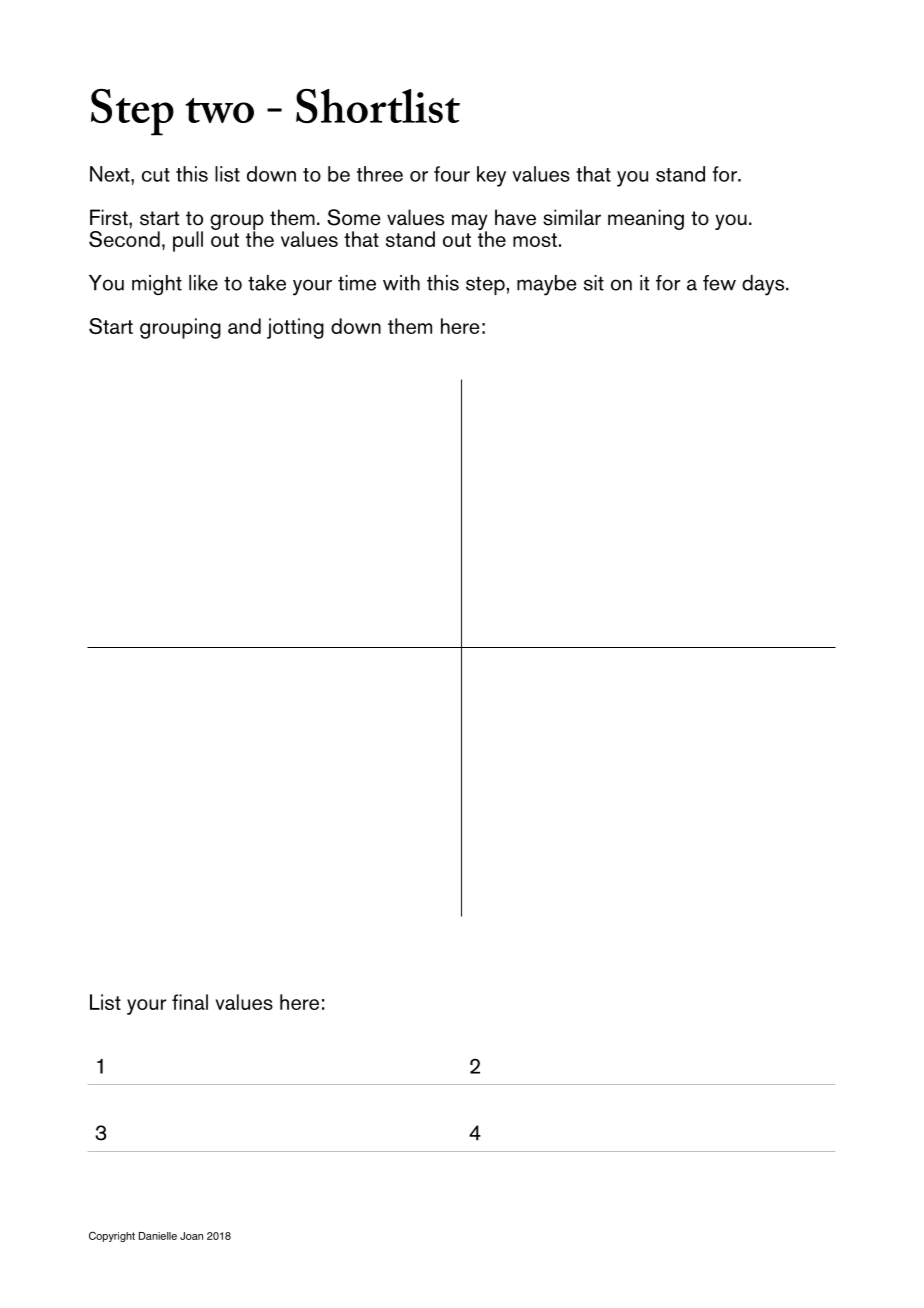 The height and width of the page is (1308, 924). I want to click on Danielle, so click(158, 1236).
